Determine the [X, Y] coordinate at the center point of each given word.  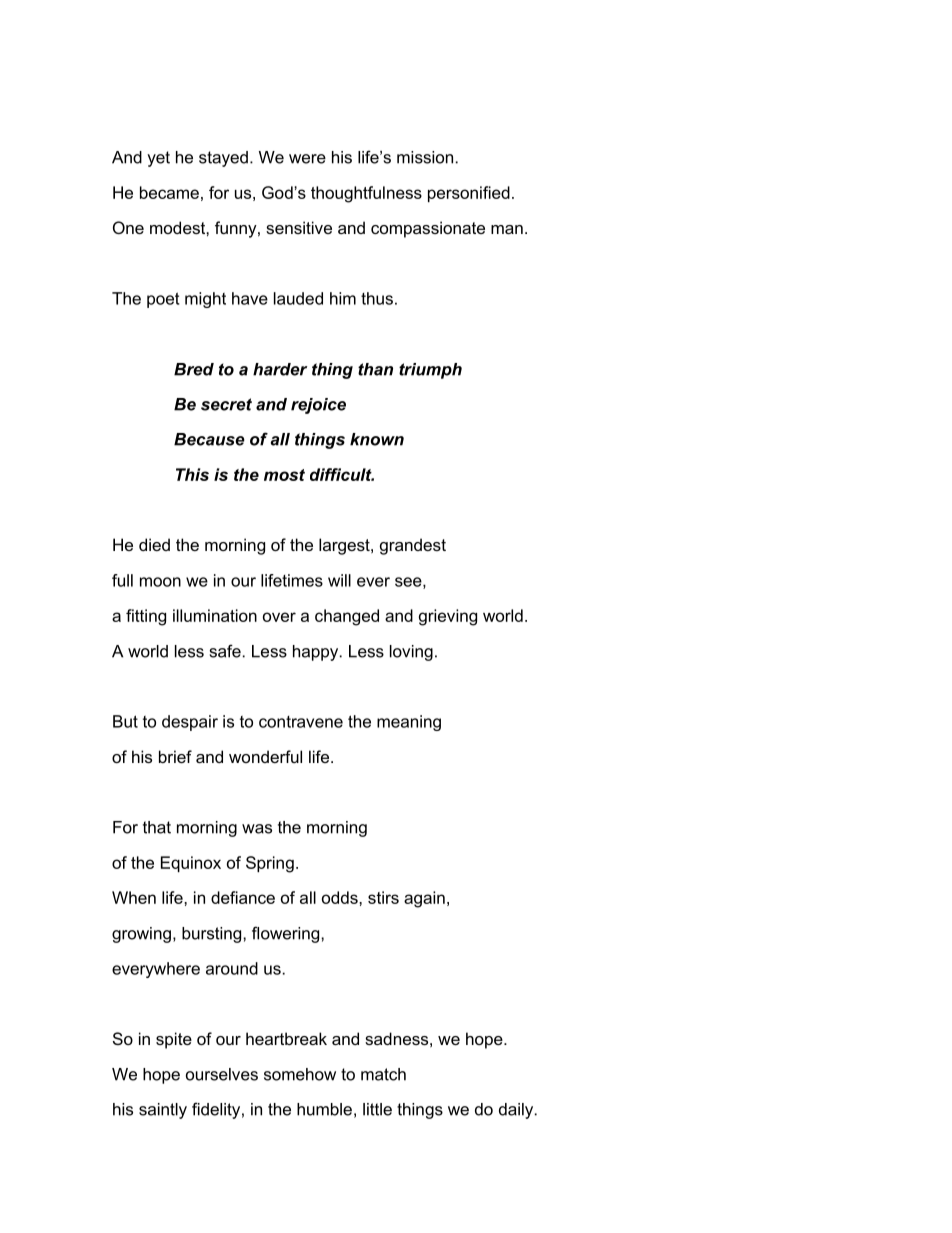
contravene [301, 722]
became [169, 192]
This [192, 474]
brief [175, 756]
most [284, 475]
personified [469, 194]
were [307, 159]
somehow [300, 1074]
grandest [413, 546]
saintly [163, 1111]
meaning [409, 723]
